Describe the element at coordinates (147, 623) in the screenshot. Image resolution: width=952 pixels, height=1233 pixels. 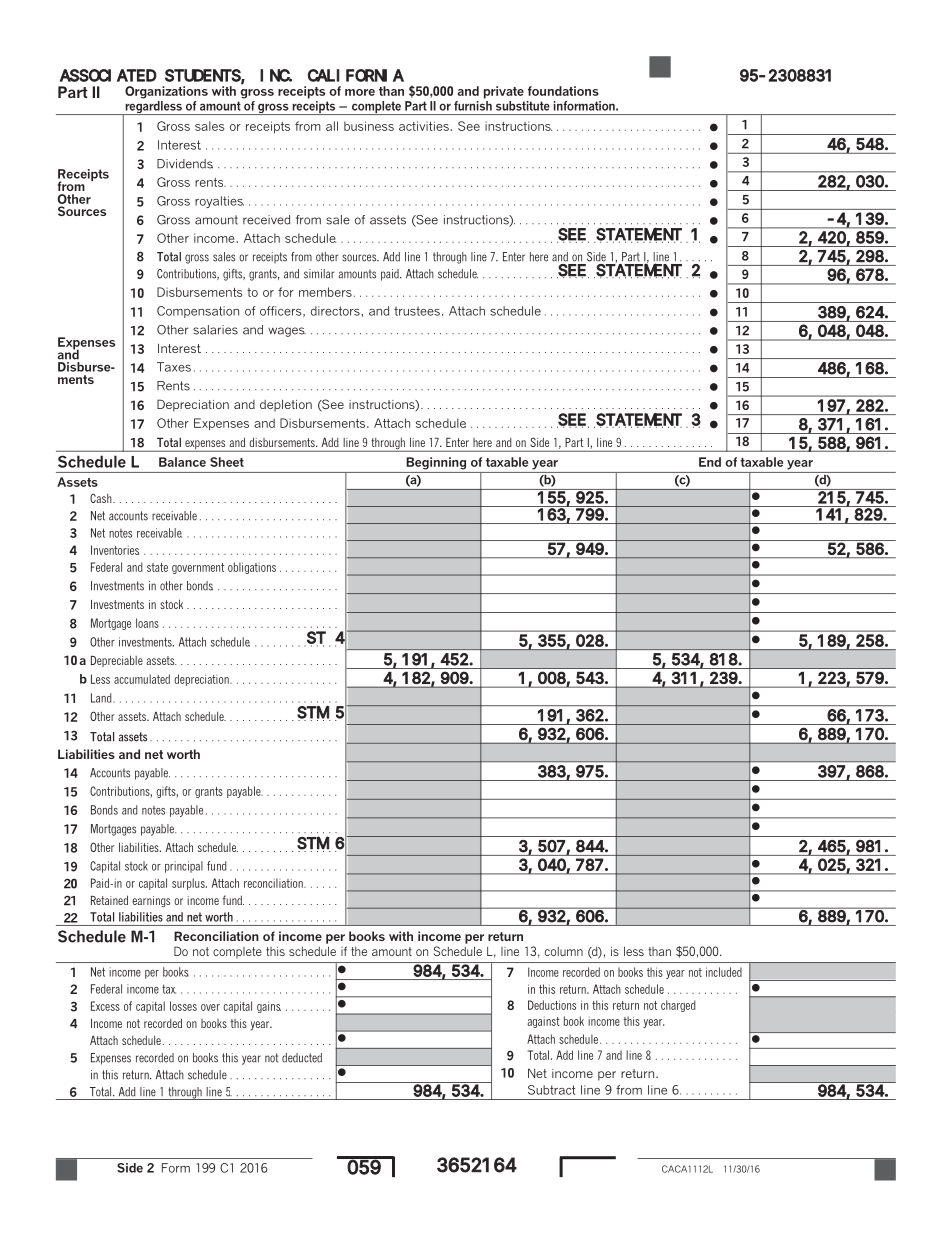
I see `loans` at that location.
